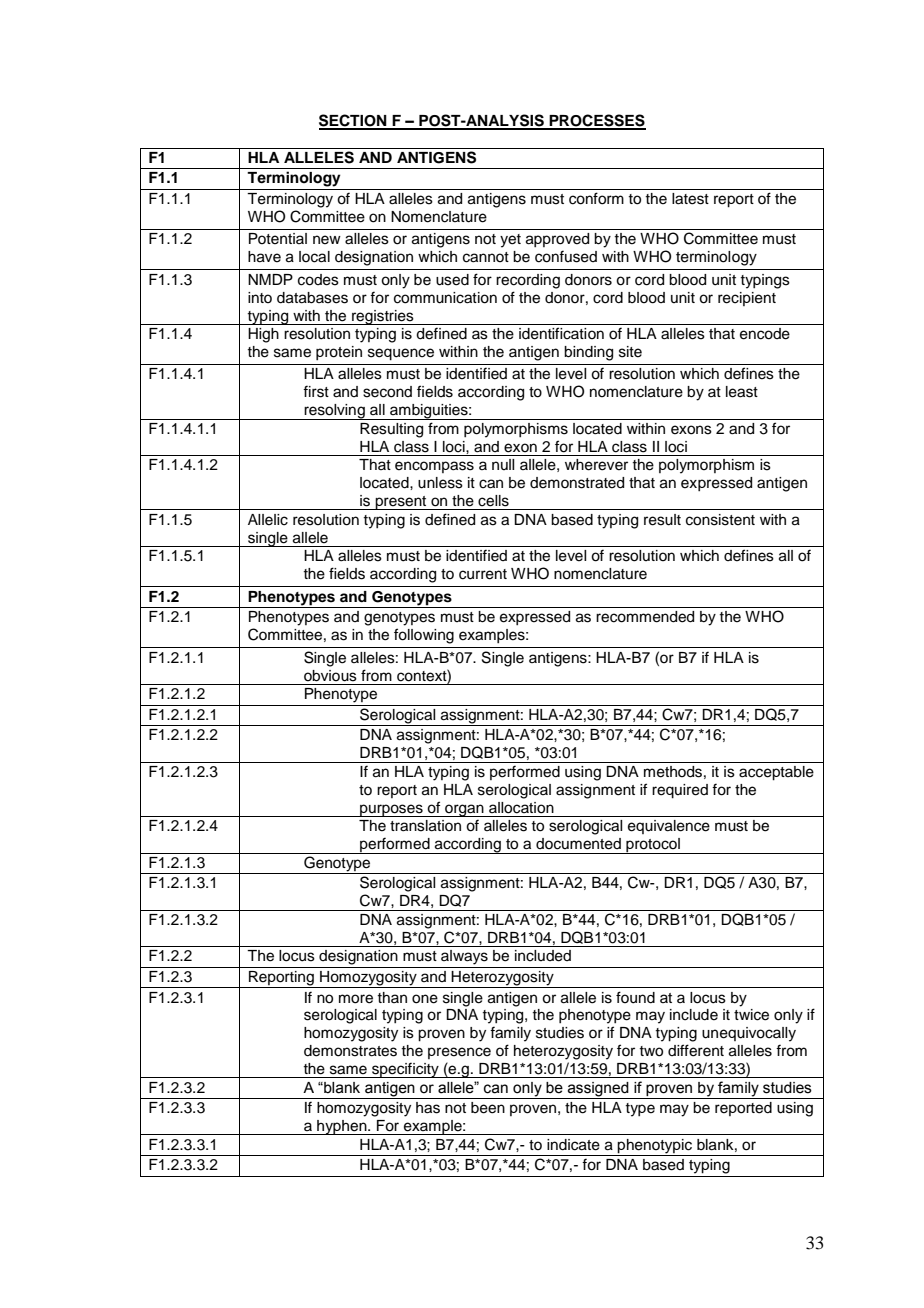 The image size is (924, 1308). Describe the element at coordinates (596, 121) in the screenshot. I see `PROCESSES` at that location.
